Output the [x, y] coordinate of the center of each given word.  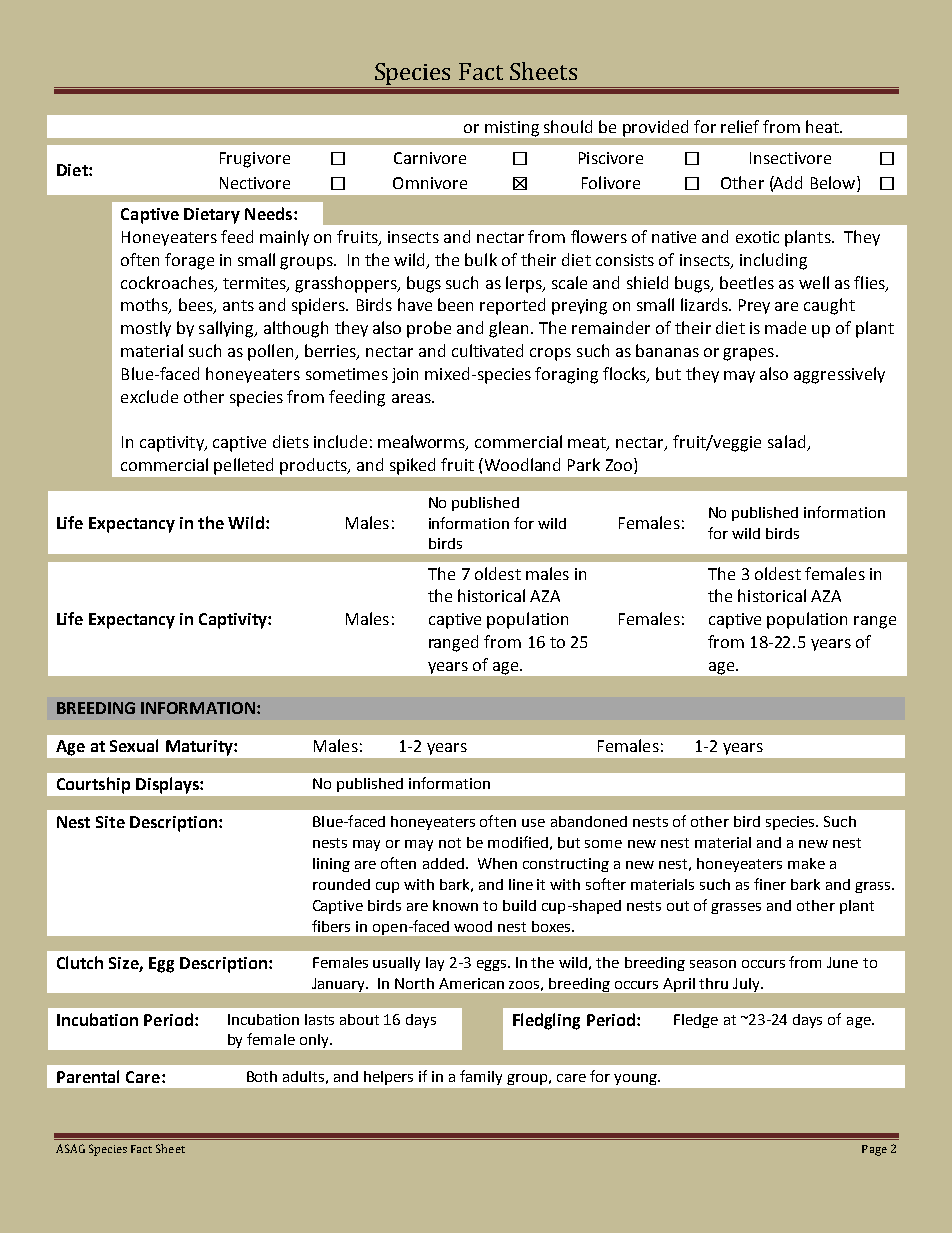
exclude [149, 396]
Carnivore [430, 158]
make [806, 863]
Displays [168, 785]
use [533, 823]
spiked [412, 466]
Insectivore [790, 158]
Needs [268, 213]
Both [262, 1076]
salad [788, 443]
